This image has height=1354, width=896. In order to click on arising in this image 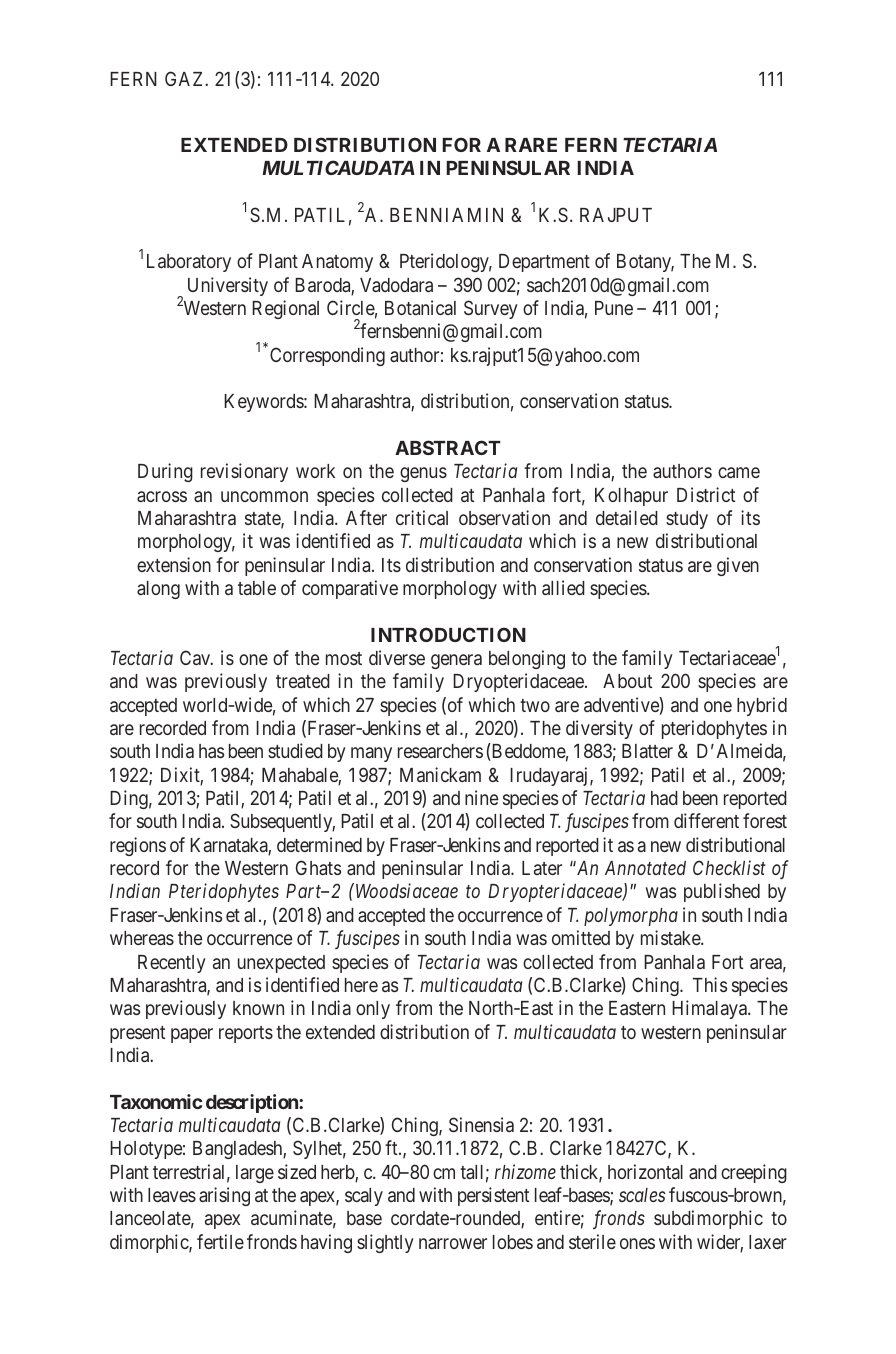, I will do `click(224, 1196)`.
